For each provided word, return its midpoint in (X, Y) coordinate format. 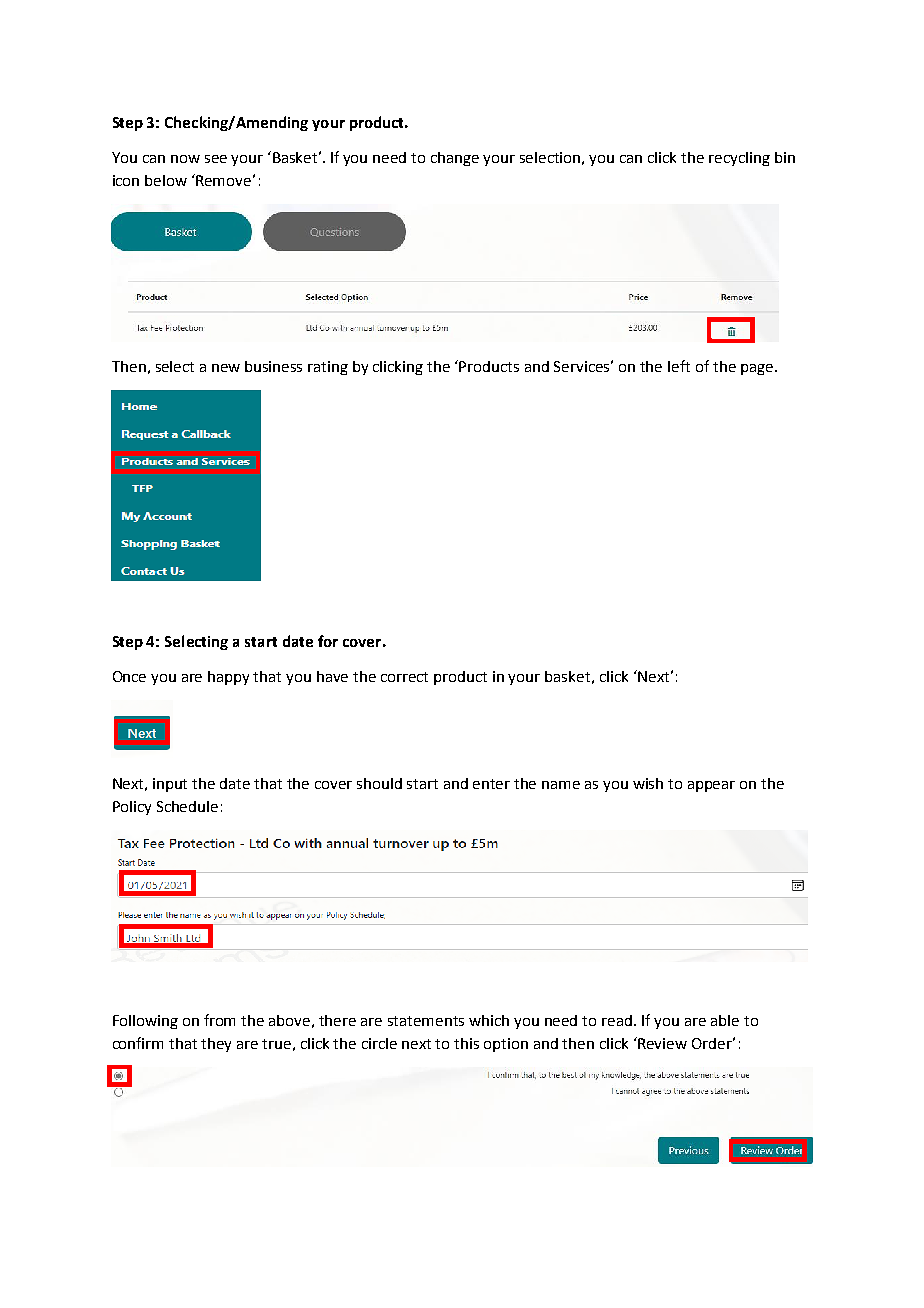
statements (426, 1021)
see (216, 159)
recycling (739, 159)
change (455, 159)
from (219, 1020)
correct (404, 677)
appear (711, 786)
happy (228, 678)
